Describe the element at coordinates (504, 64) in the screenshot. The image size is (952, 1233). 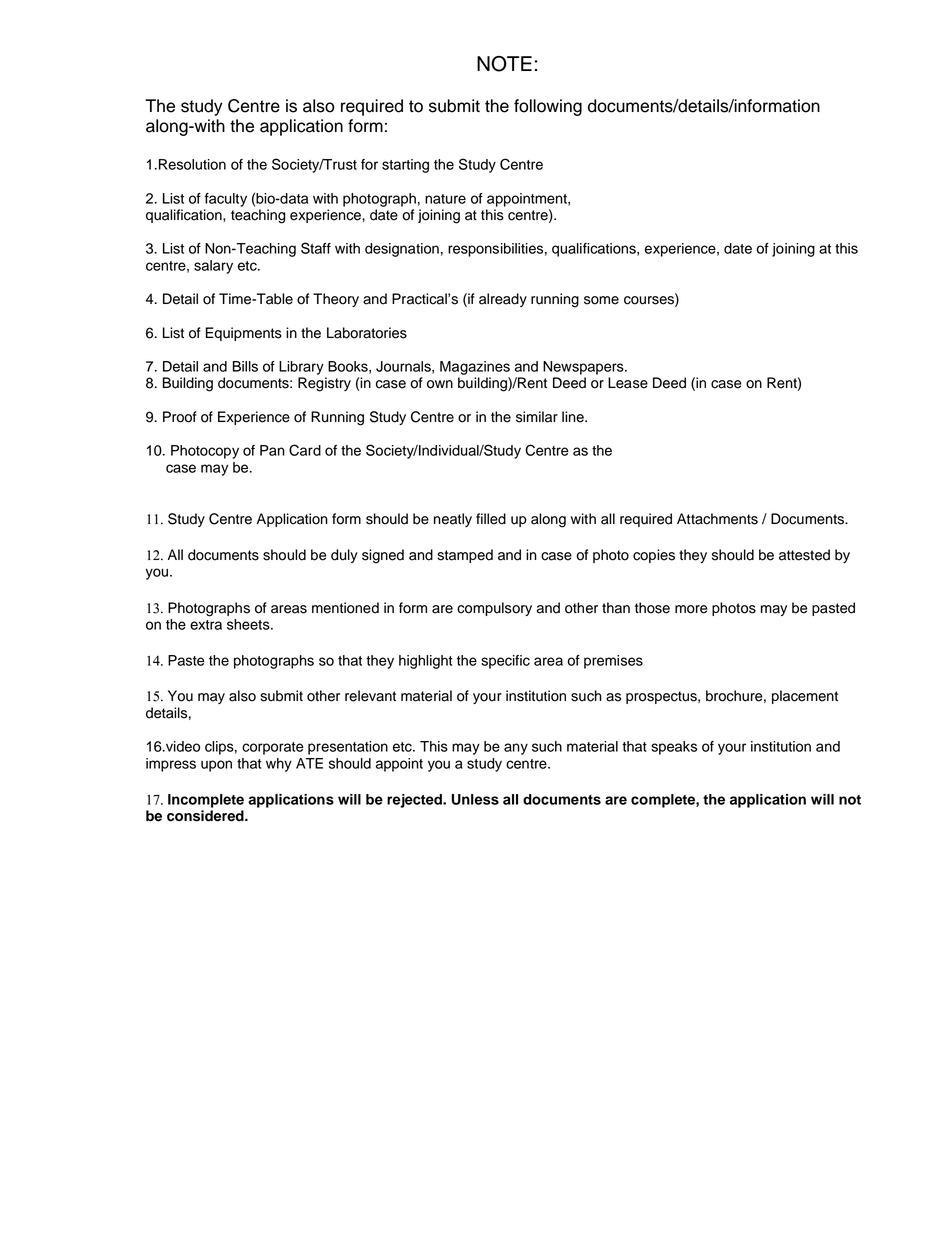
I see `NOTE` at that location.
